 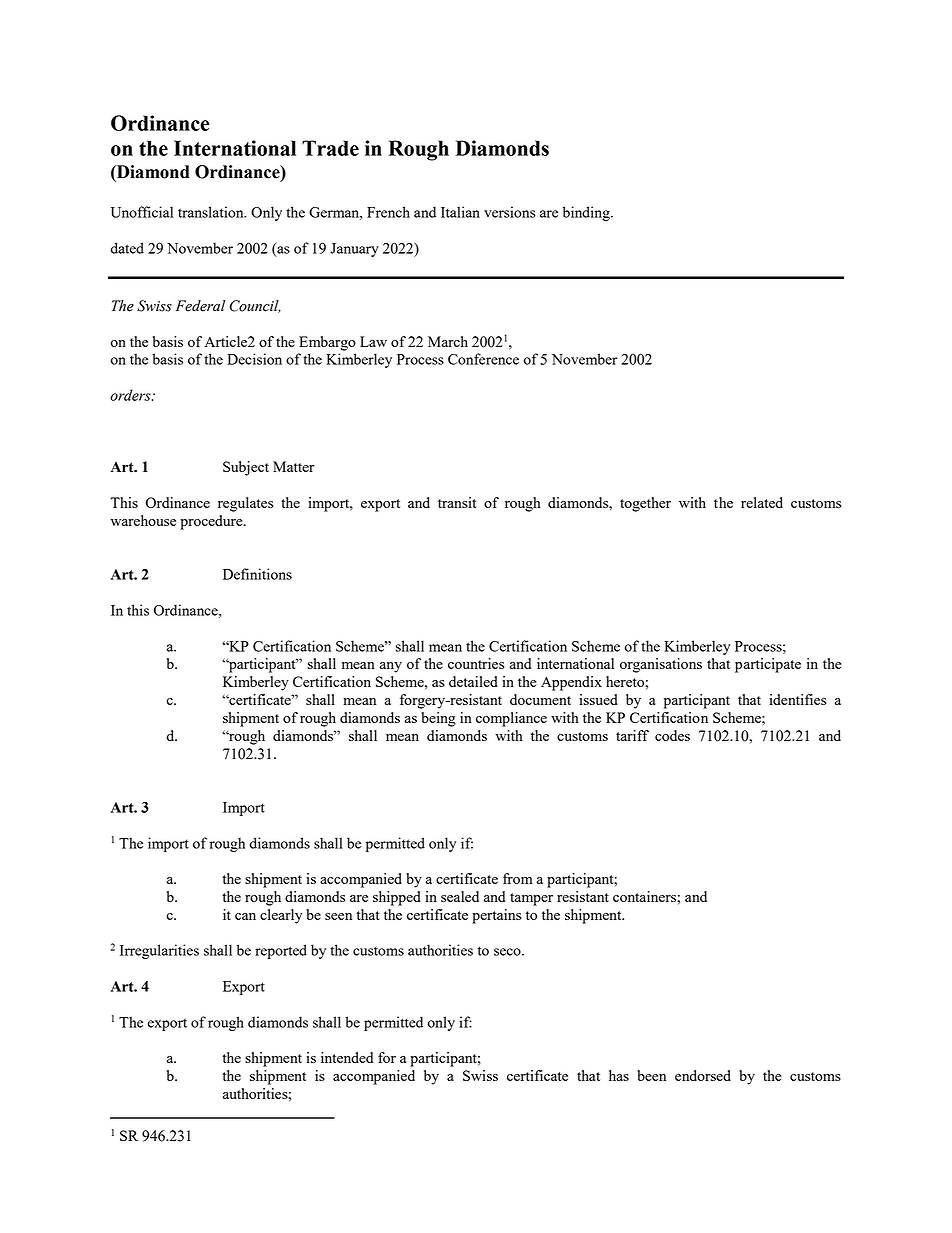 I want to click on binding, so click(x=587, y=213).
